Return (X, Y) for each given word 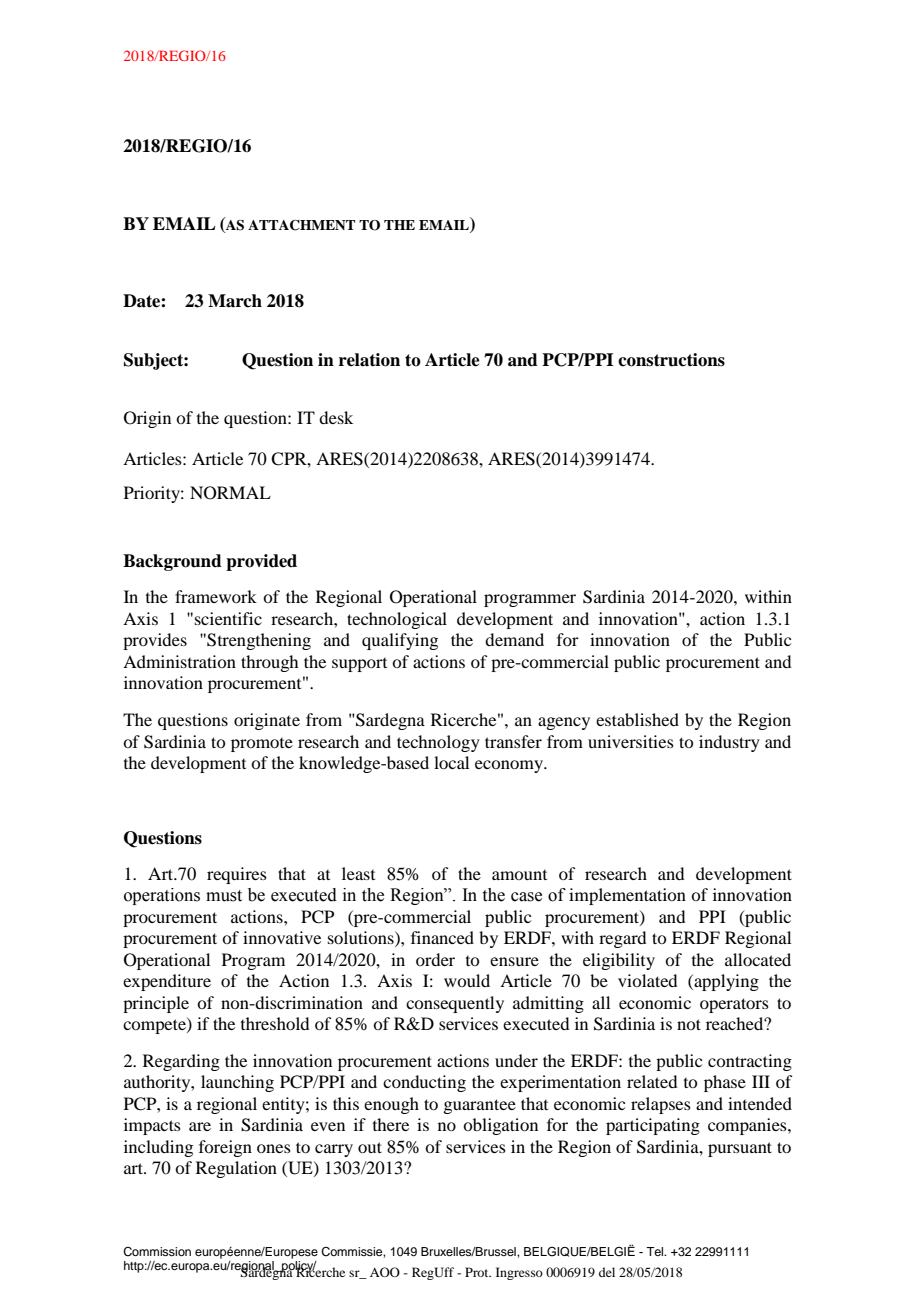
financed (442, 937)
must (224, 896)
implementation (627, 896)
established (637, 719)
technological (397, 620)
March (235, 301)
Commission (157, 1252)
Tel (656, 1251)
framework (216, 596)
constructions (671, 360)
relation (369, 360)
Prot (478, 1272)
